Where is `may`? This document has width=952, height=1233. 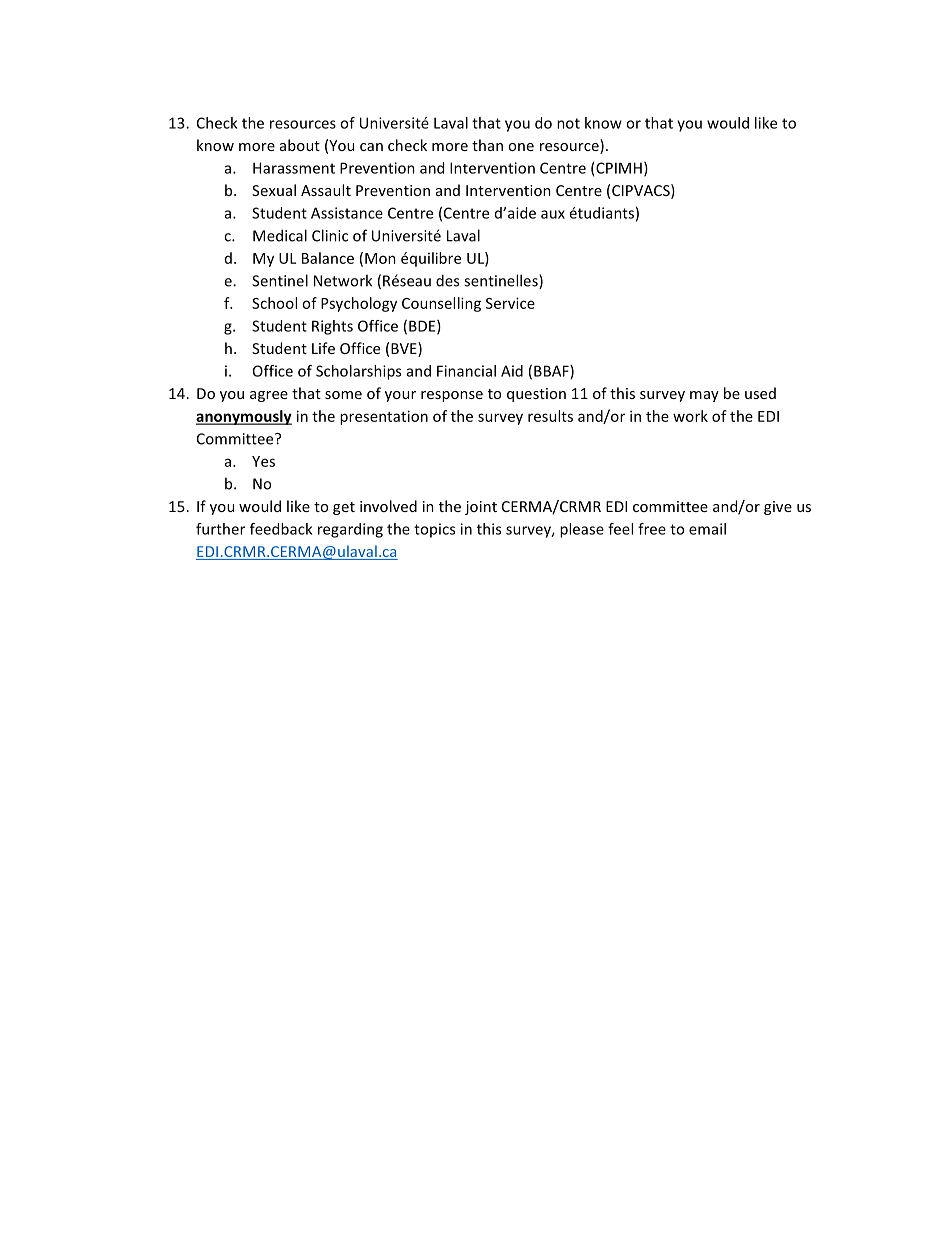
may is located at coordinates (704, 396).
